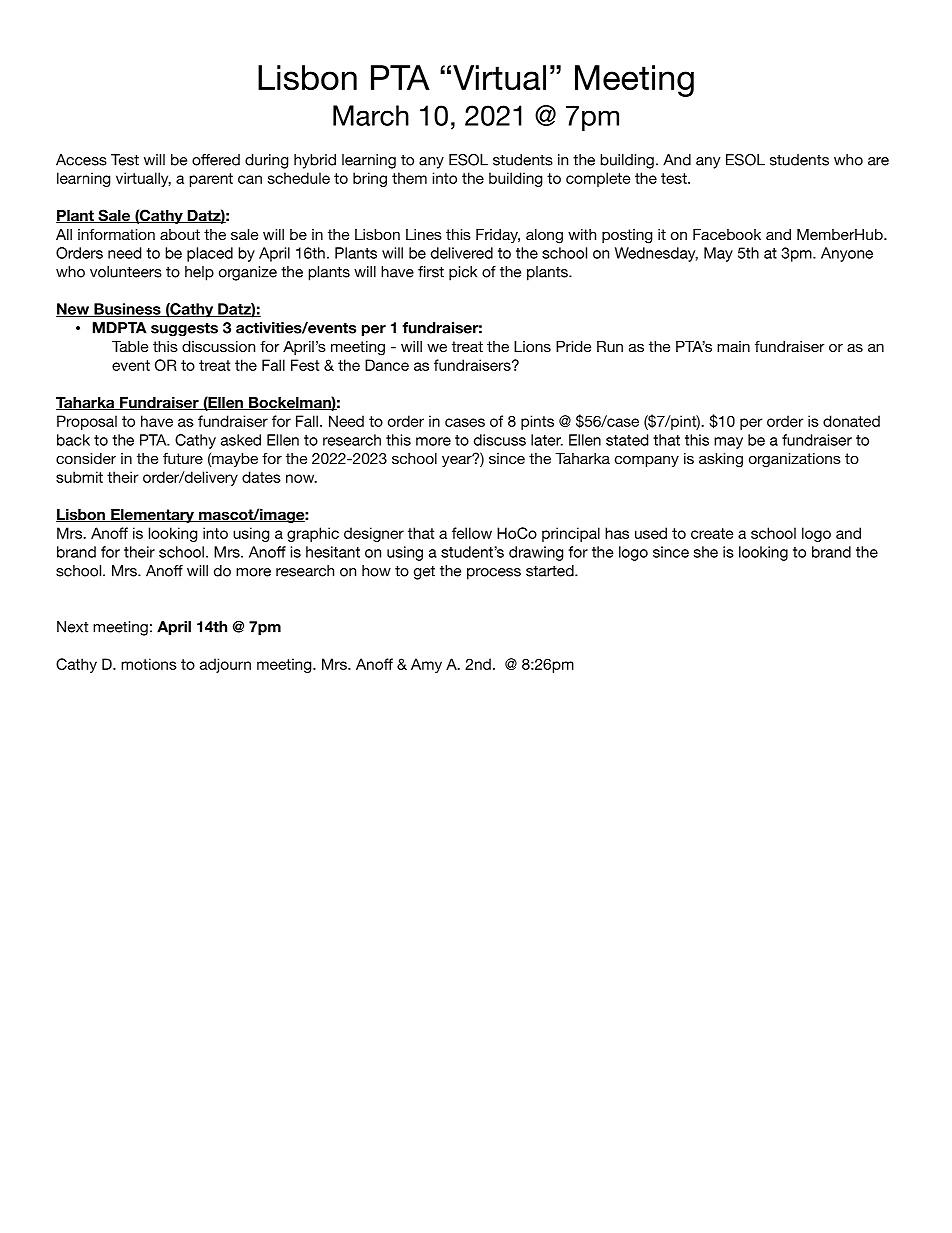 This screenshot has height=1233, width=952. What do you see at coordinates (426, 665) in the screenshot?
I see `Amy` at bounding box center [426, 665].
